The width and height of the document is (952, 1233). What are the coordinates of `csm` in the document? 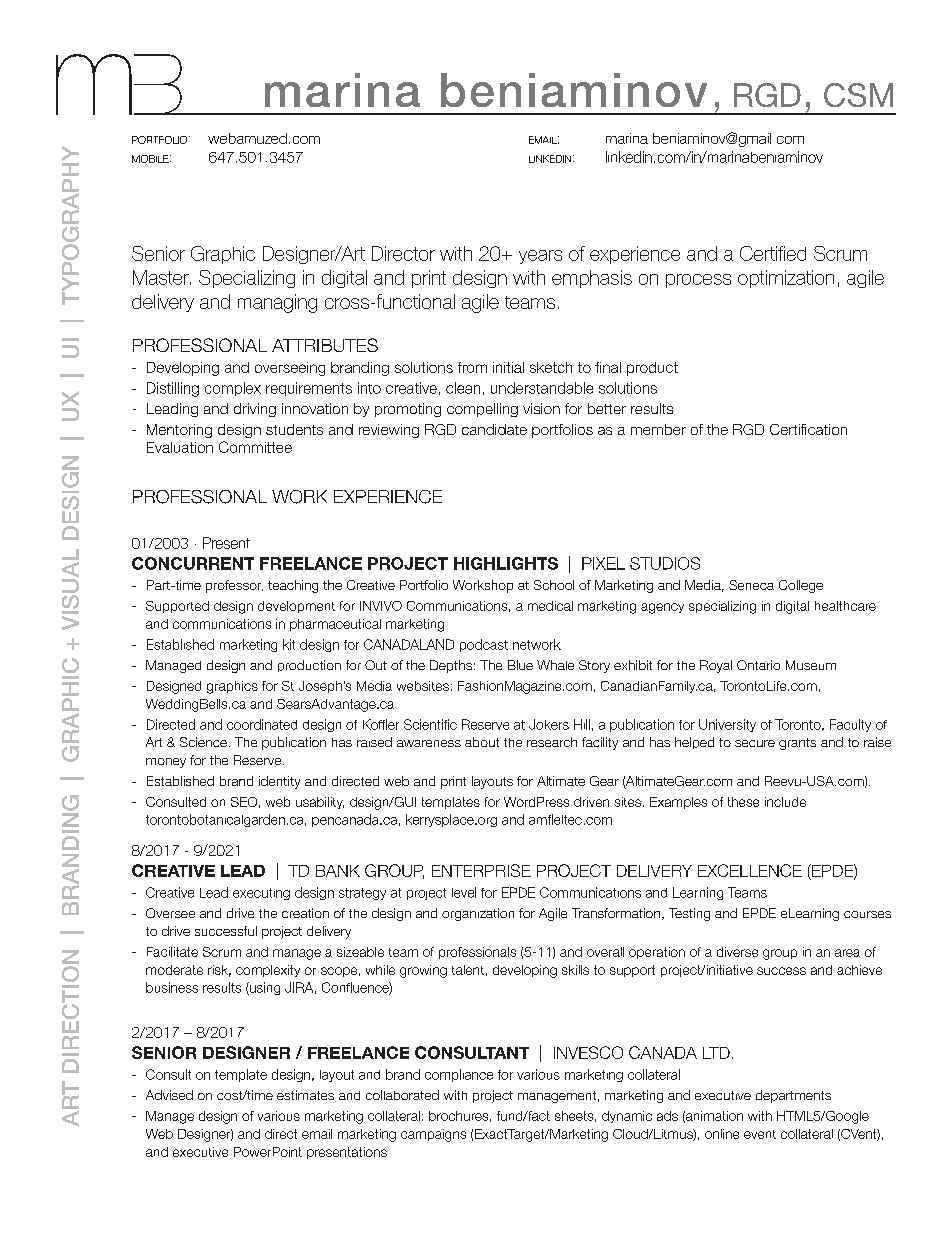 It's located at (858, 95).
